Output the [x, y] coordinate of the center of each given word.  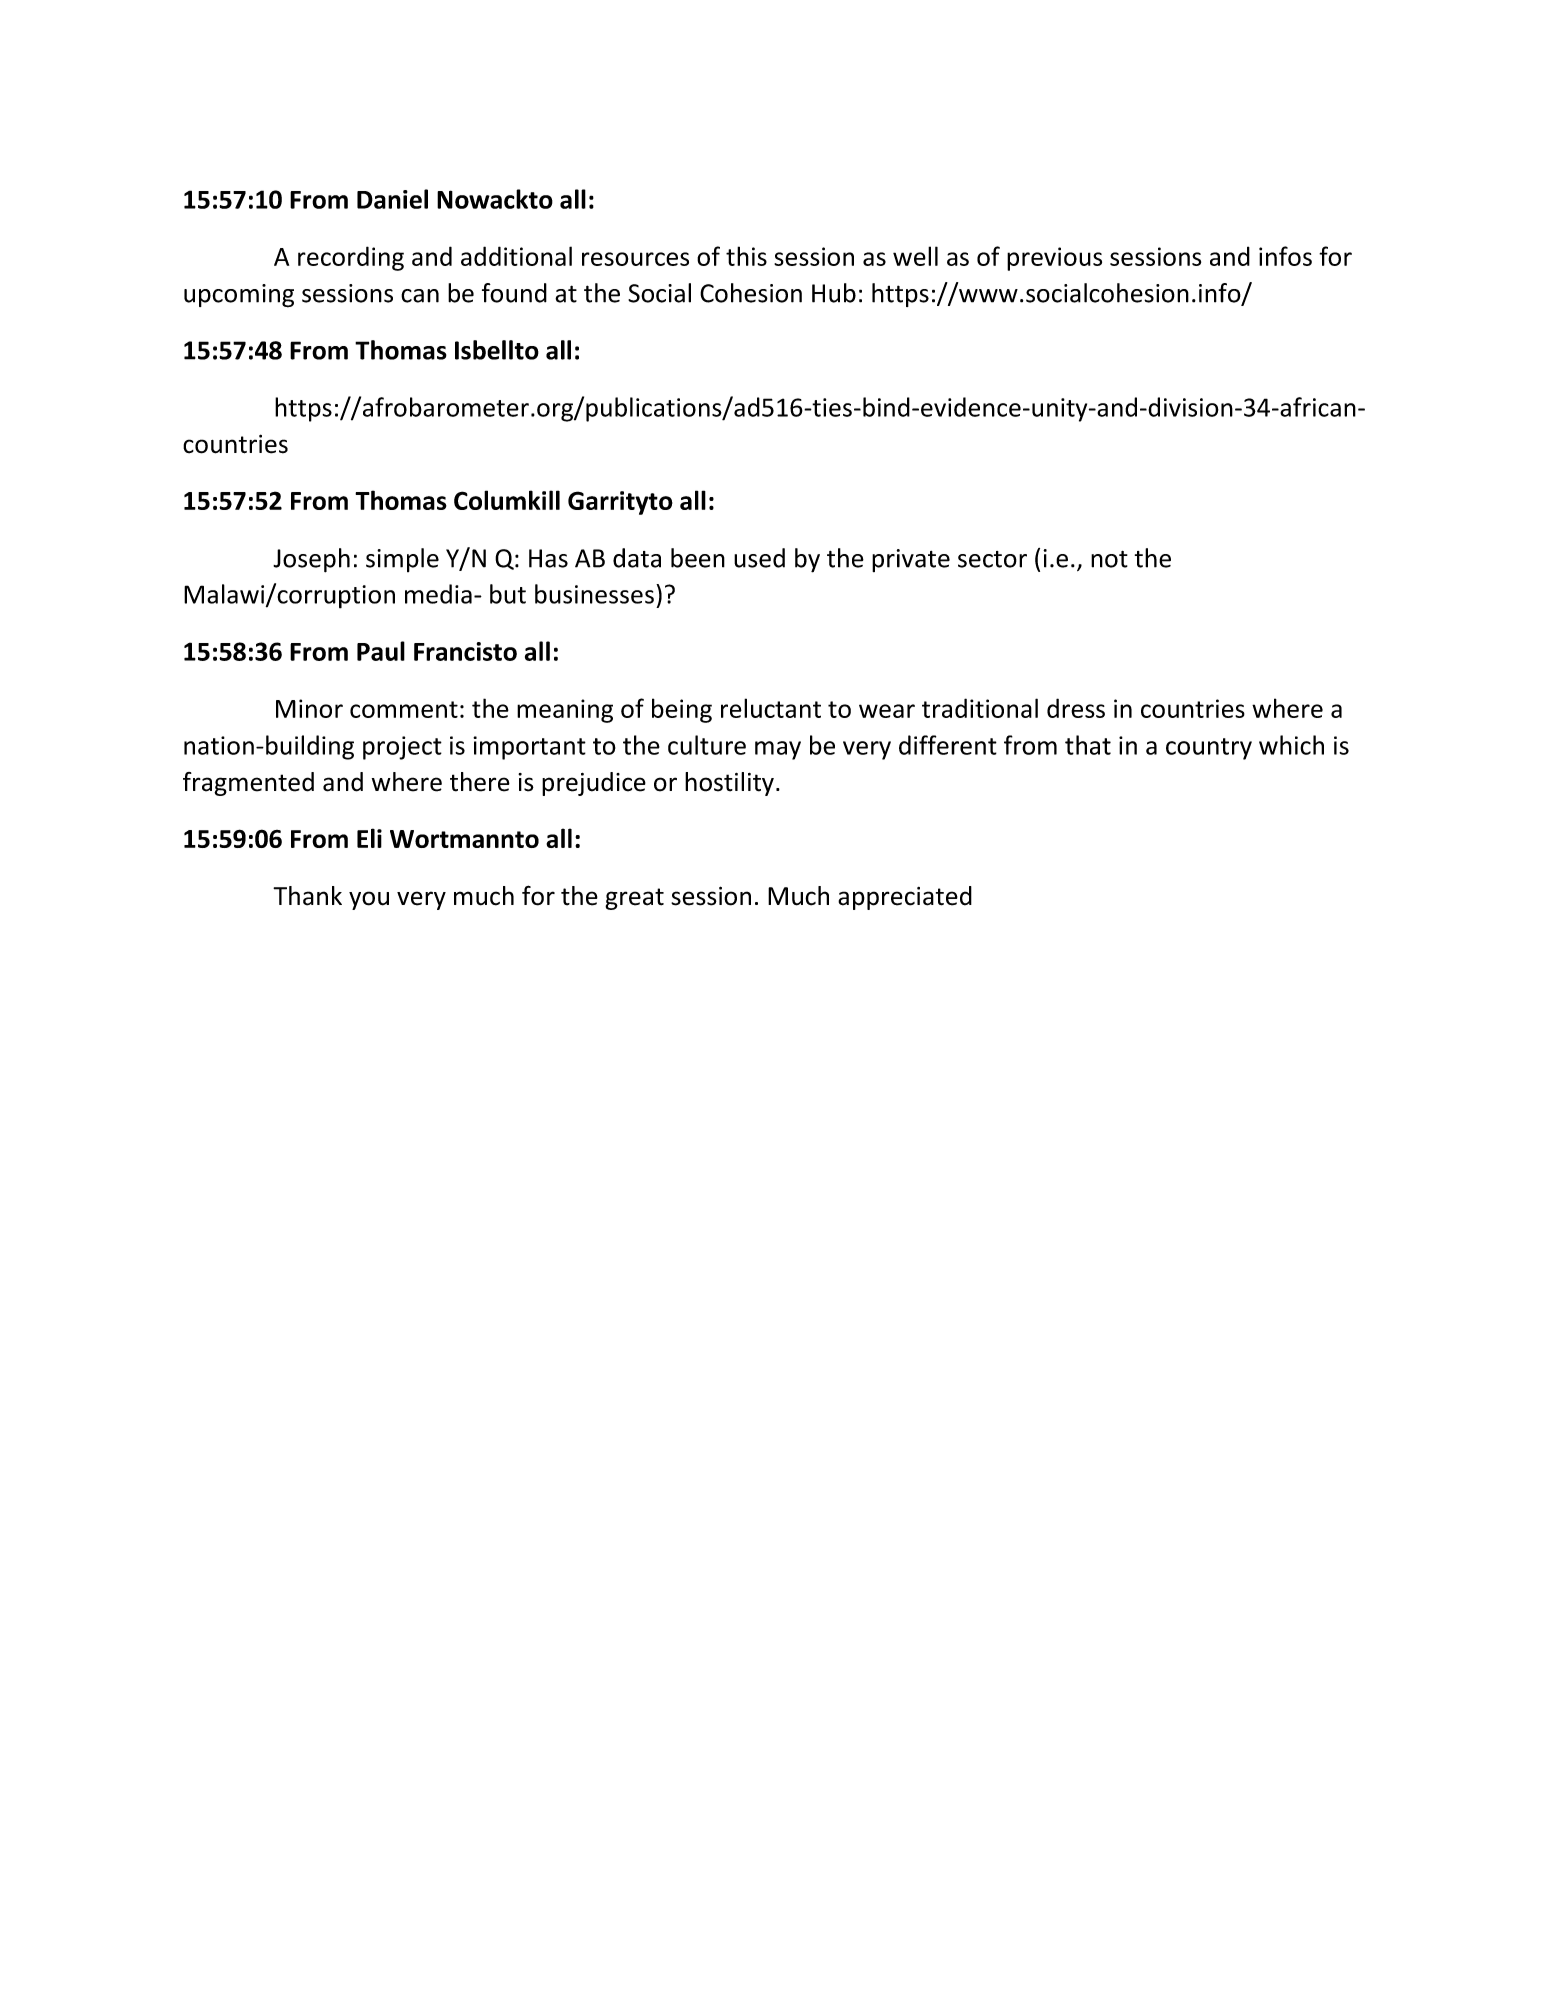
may [778, 750]
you [369, 900]
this [746, 256]
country [1209, 749]
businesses [594, 594]
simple [402, 560]
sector [992, 559]
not [1109, 559]
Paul [381, 651]
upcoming [239, 296]
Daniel [392, 199]
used [759, 558]
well [915, 256]
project [402, 748]
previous [1054, 259]
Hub [834, 293]
